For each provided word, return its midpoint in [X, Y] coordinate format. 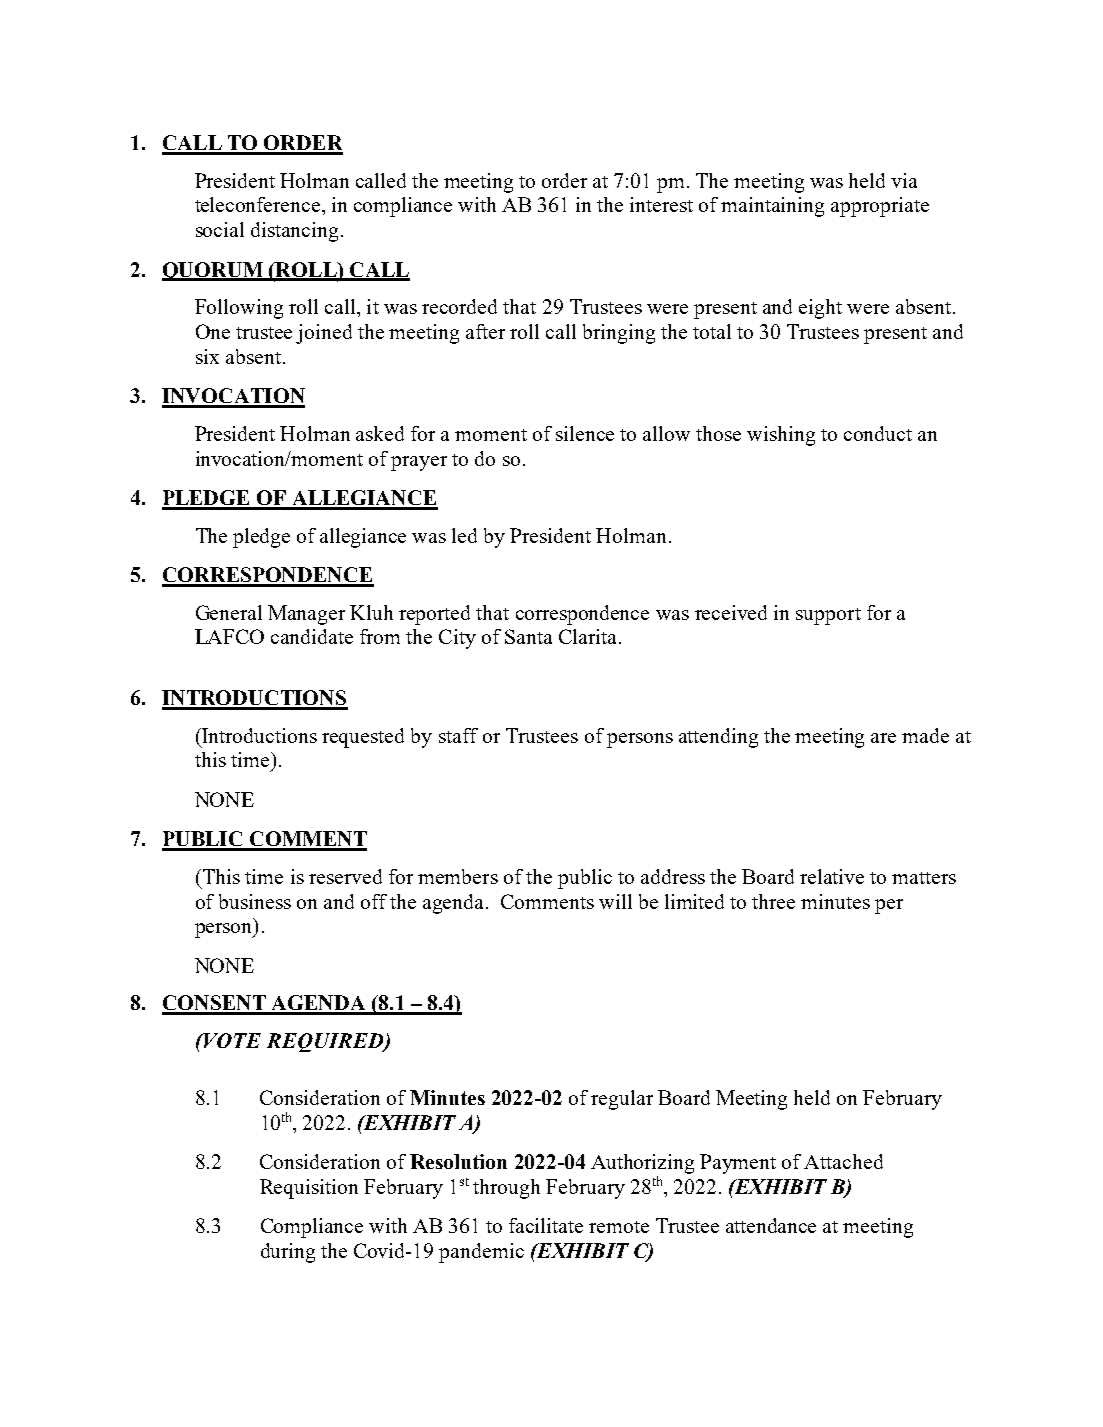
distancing [296, 232]
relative [832, 876]
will [615, 901]
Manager [306, 615]
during [288, 1253]
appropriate [880, 207]
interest [661, 204]
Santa [528, 636]
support [828, 616]
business [255, 901]
